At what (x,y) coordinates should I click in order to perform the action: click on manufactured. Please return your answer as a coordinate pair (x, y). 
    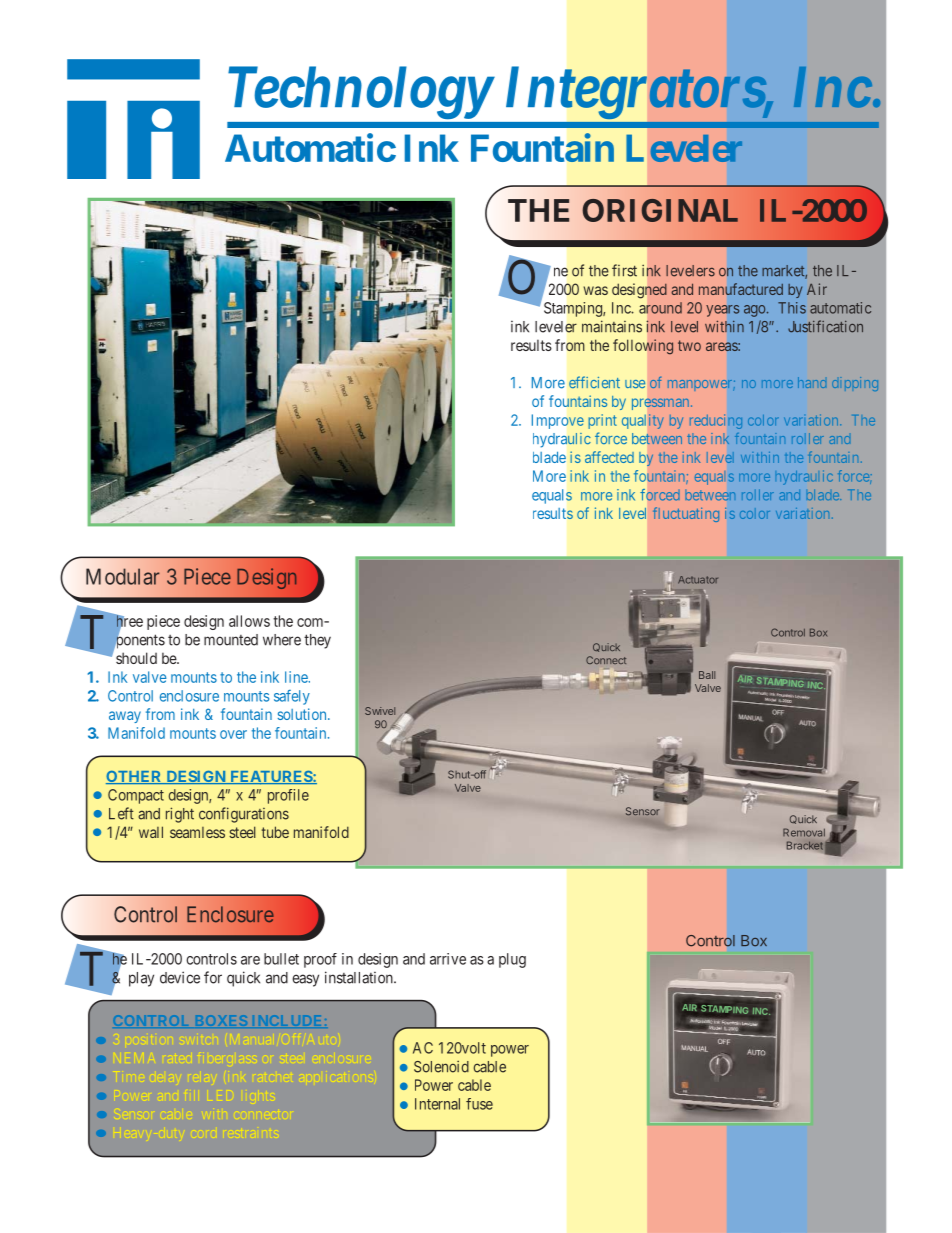
    Looking at the image, I should click on (741, 289).
